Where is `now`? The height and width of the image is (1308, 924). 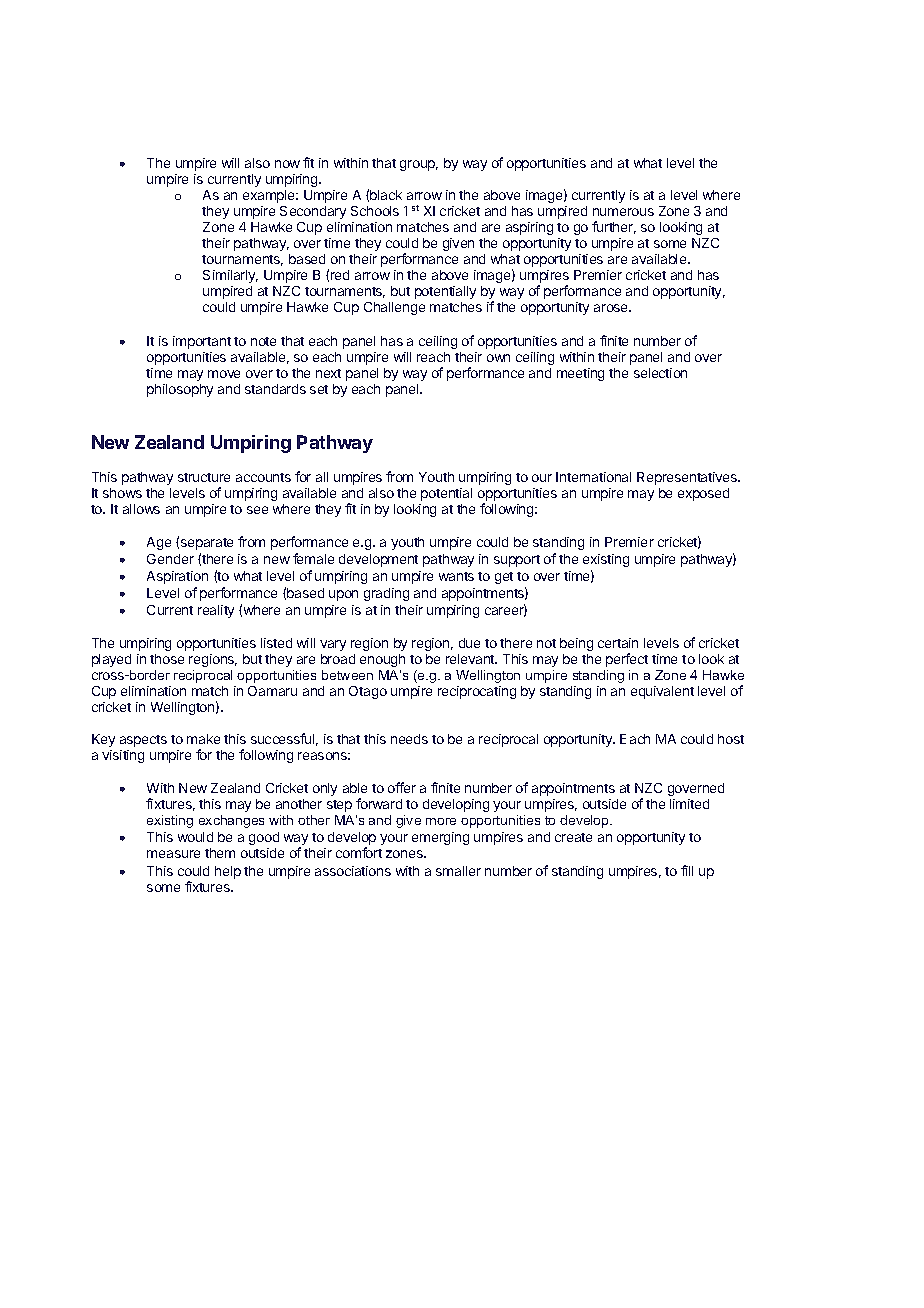 now is located at coordinates (287, 164).
